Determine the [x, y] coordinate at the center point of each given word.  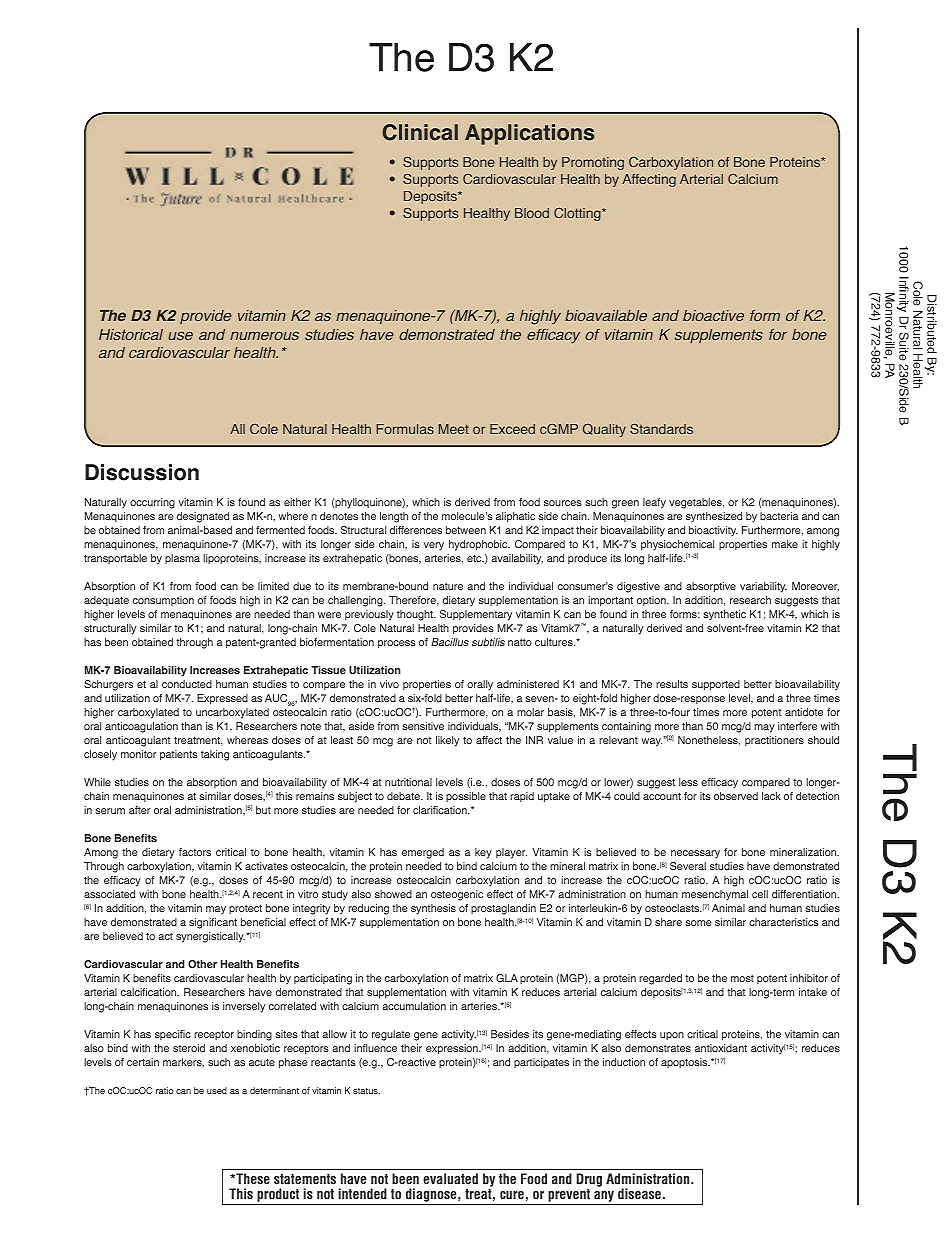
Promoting [593, 163]
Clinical [420, 132]
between [466, 530]
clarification [441, 810]
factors [195, 852]
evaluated [450, 1178]
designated [203, 517]
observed [736, 796]
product [278, 1196]
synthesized [714, 517]
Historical [131, 334]
